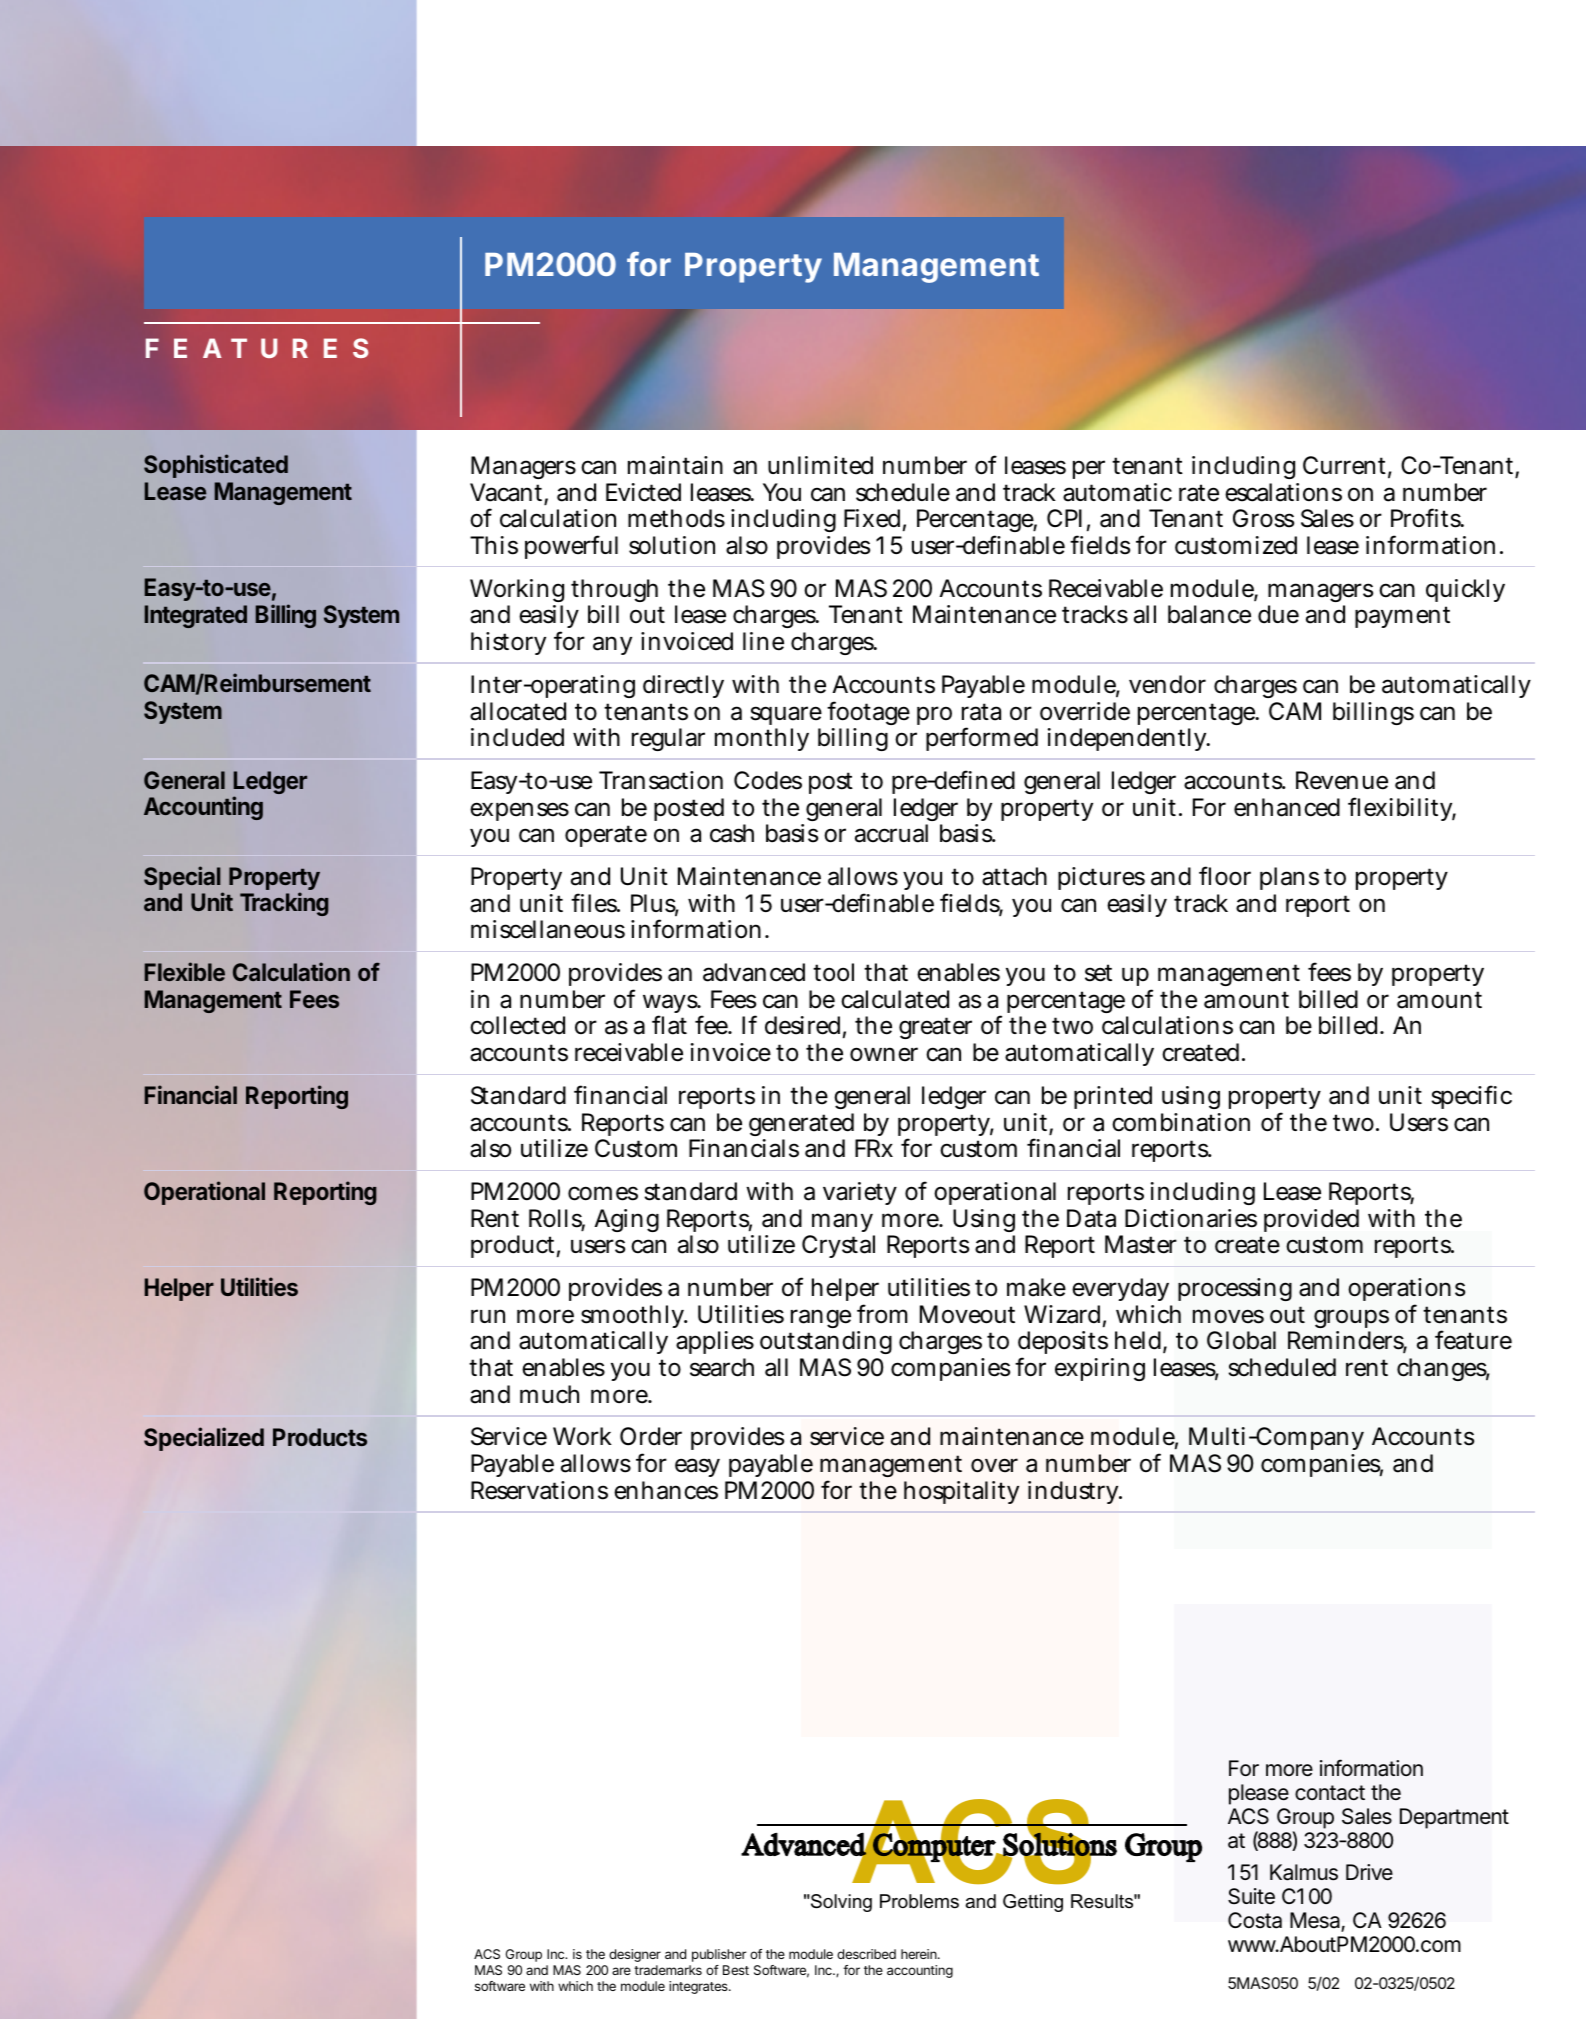  Describe the element at coordinates (820, 465) in the page. I see `unlimited` at that location.
